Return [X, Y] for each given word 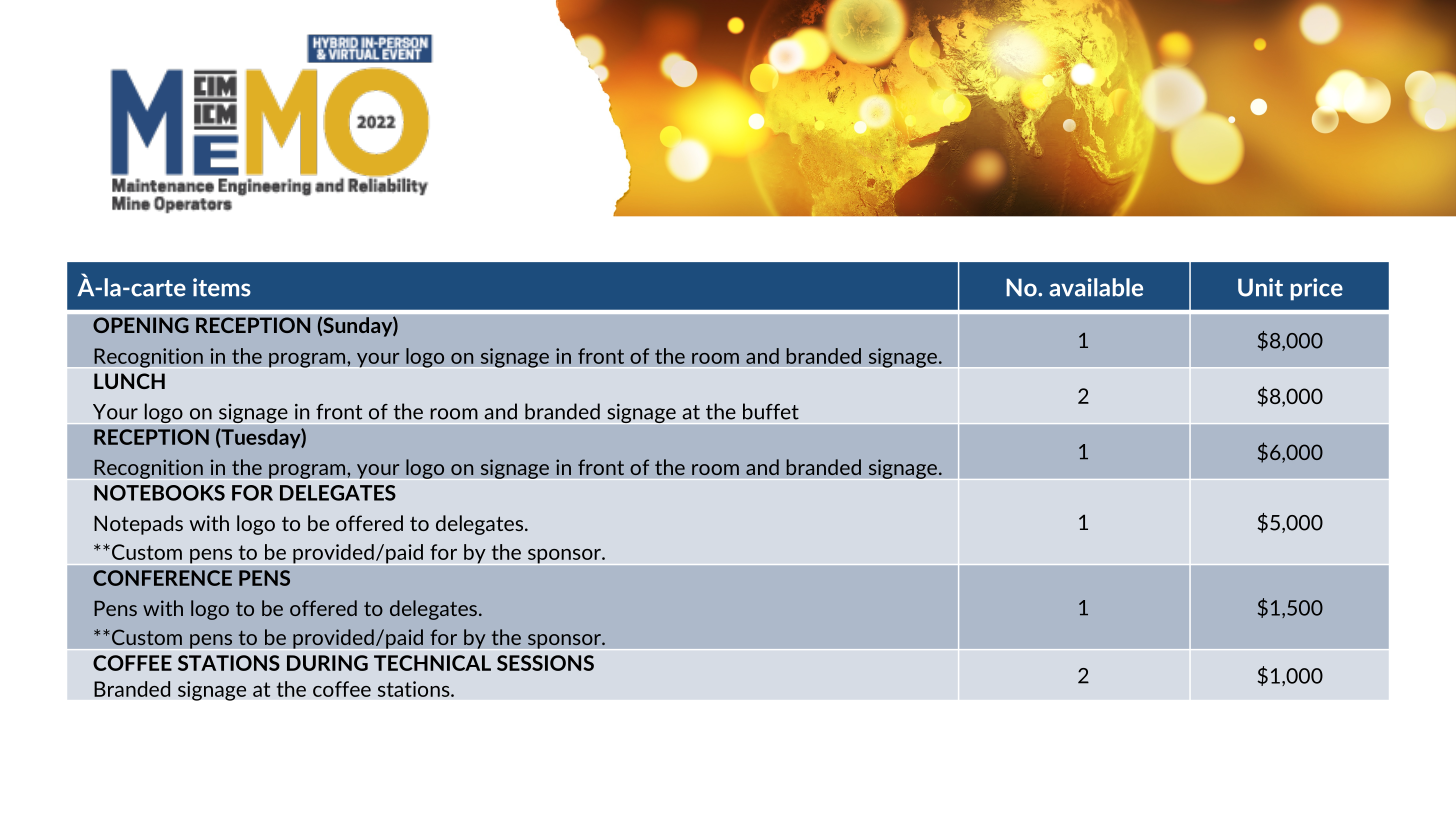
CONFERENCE [162, 578]
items [222, 287]
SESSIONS [545, 663]
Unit [1260, 287]
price [1317, 289]
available [1096, 287]
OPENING [141, 325]
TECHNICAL [432, 663]
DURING [327, 663]
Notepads [138, 525]
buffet [771, 411]
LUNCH [129, 381]
